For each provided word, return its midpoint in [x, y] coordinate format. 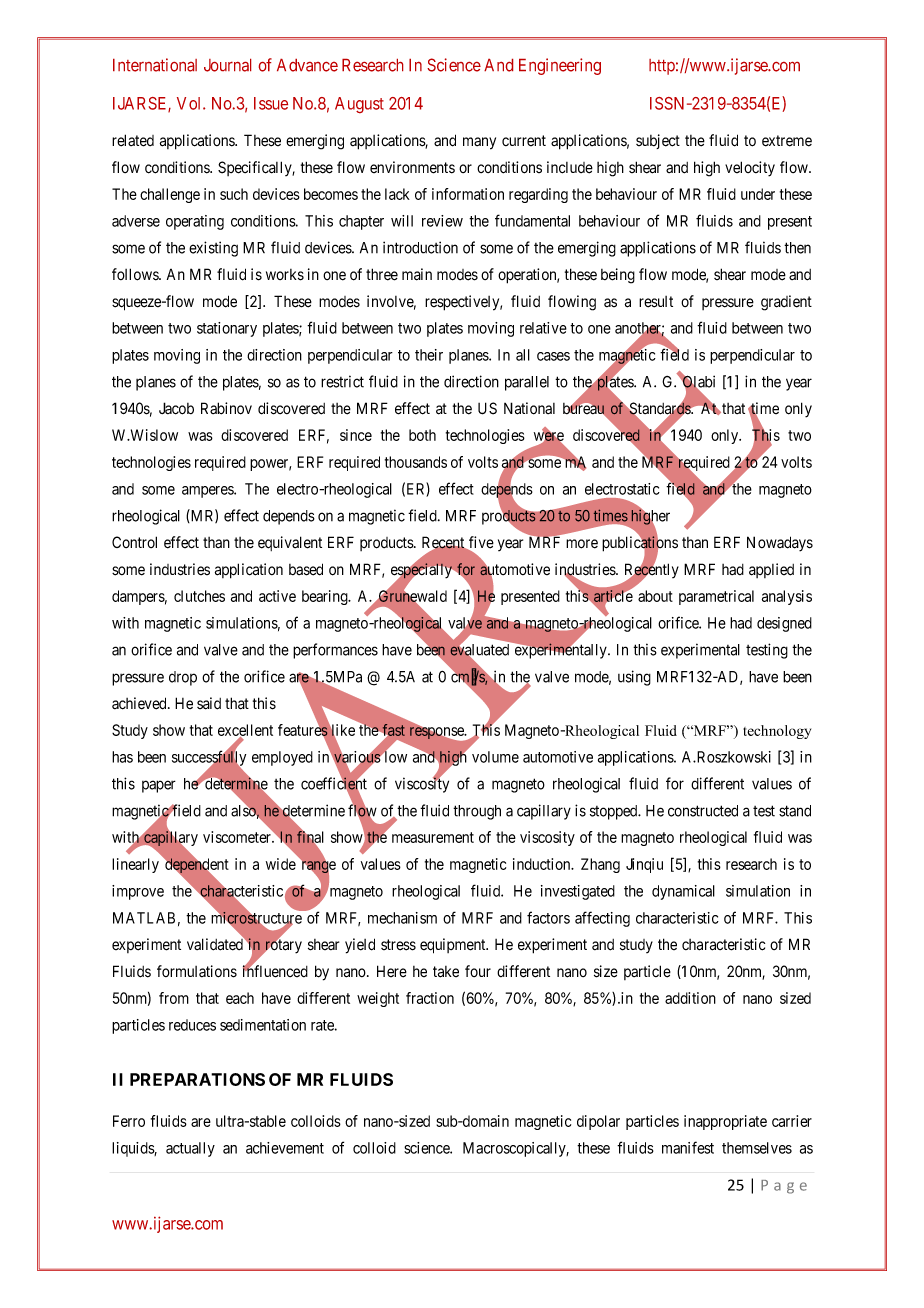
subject [658, 141]
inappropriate [725, 1122]
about [655, 596]
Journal [227, 65]
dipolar [598, 1122]
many [479, 143]
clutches [199, 596]
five [480, 543]
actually [190, 1149]
